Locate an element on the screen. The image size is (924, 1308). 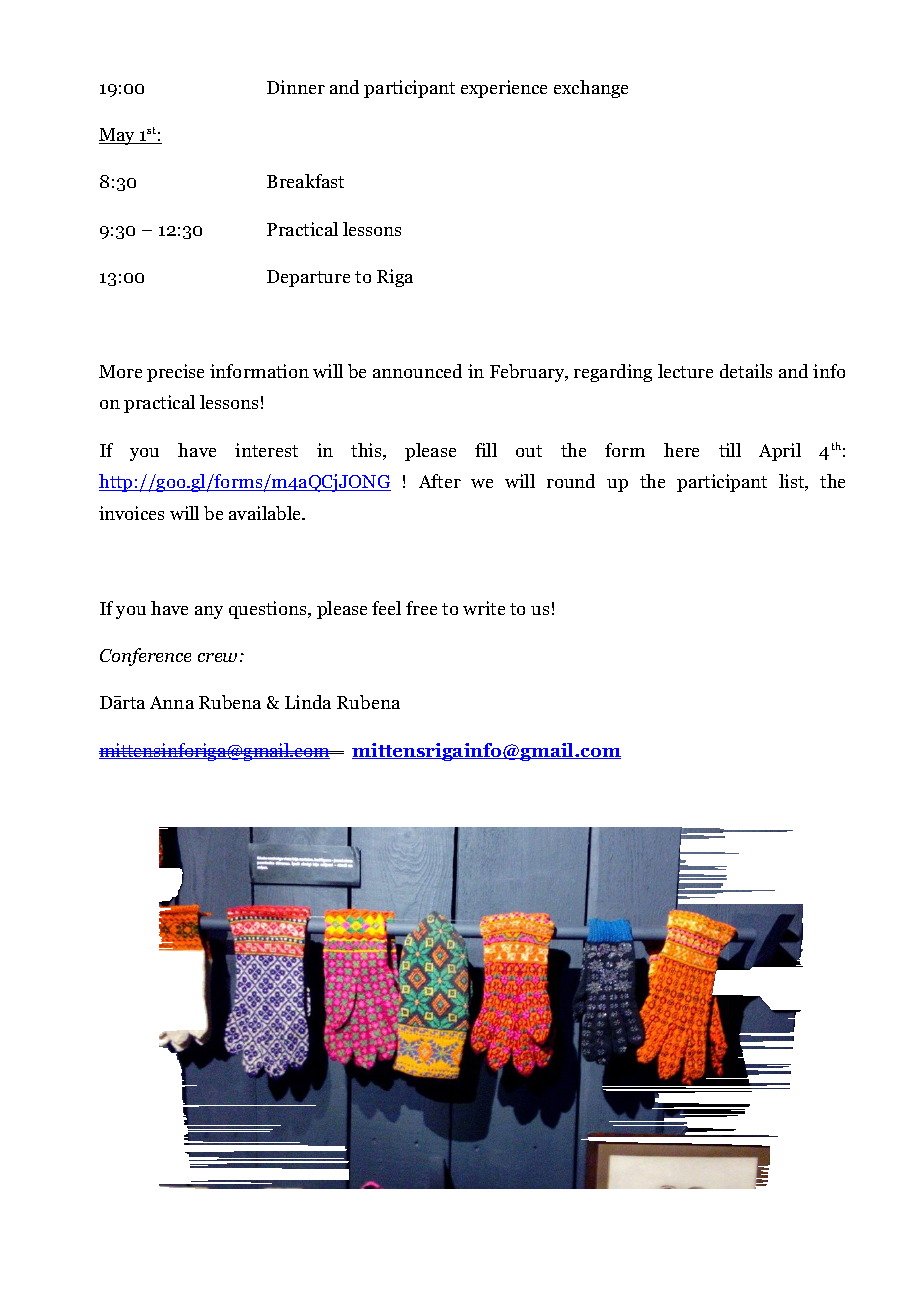
lecture is located at coordinates (685, 371).
